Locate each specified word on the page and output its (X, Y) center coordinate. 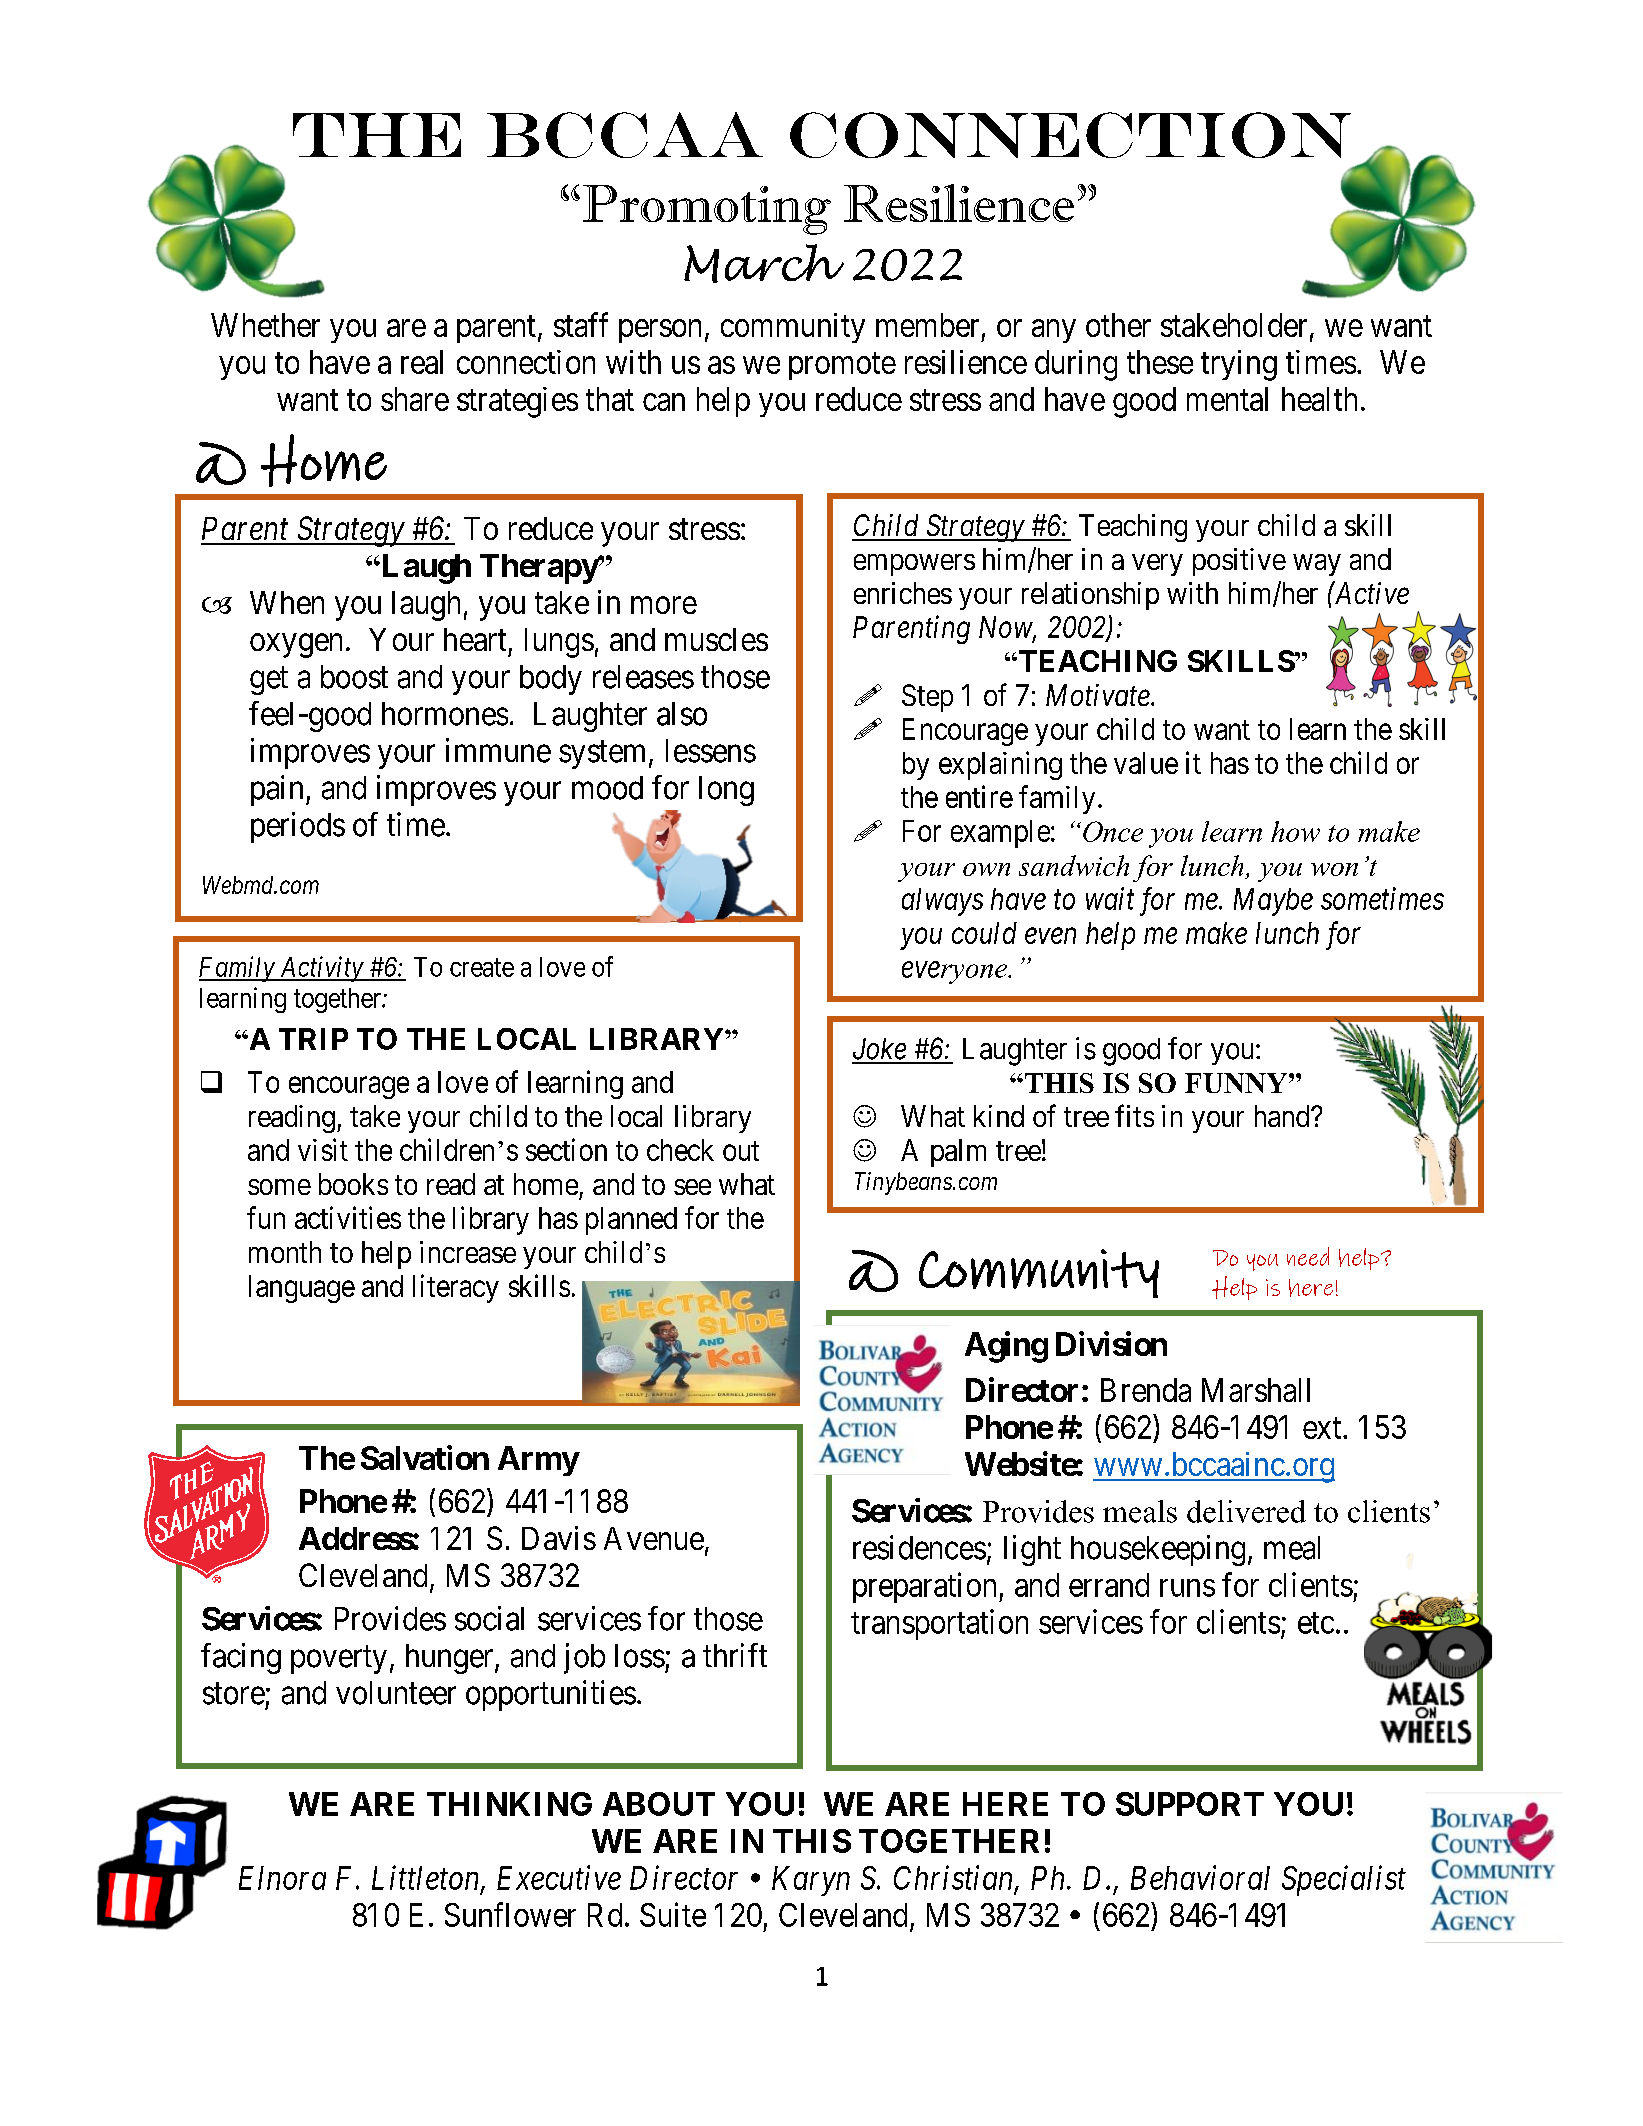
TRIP (313, 1039)
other (1118, 325)
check (680, 1150)
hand (1283, 1116)
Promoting (707, 210)
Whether (265, 325)
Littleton (427, 1878)
